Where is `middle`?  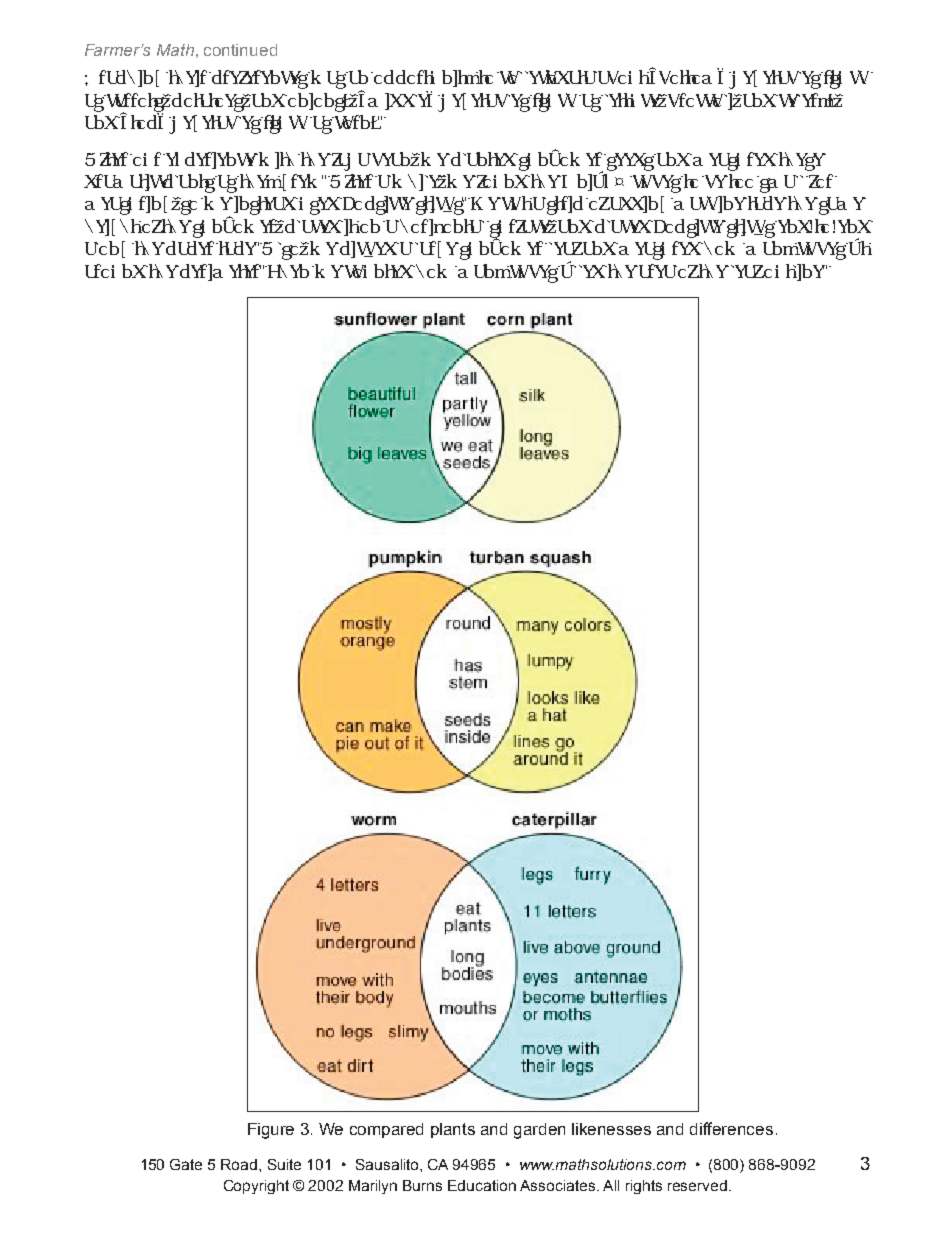 middle is located at coordinates (400, 100).
